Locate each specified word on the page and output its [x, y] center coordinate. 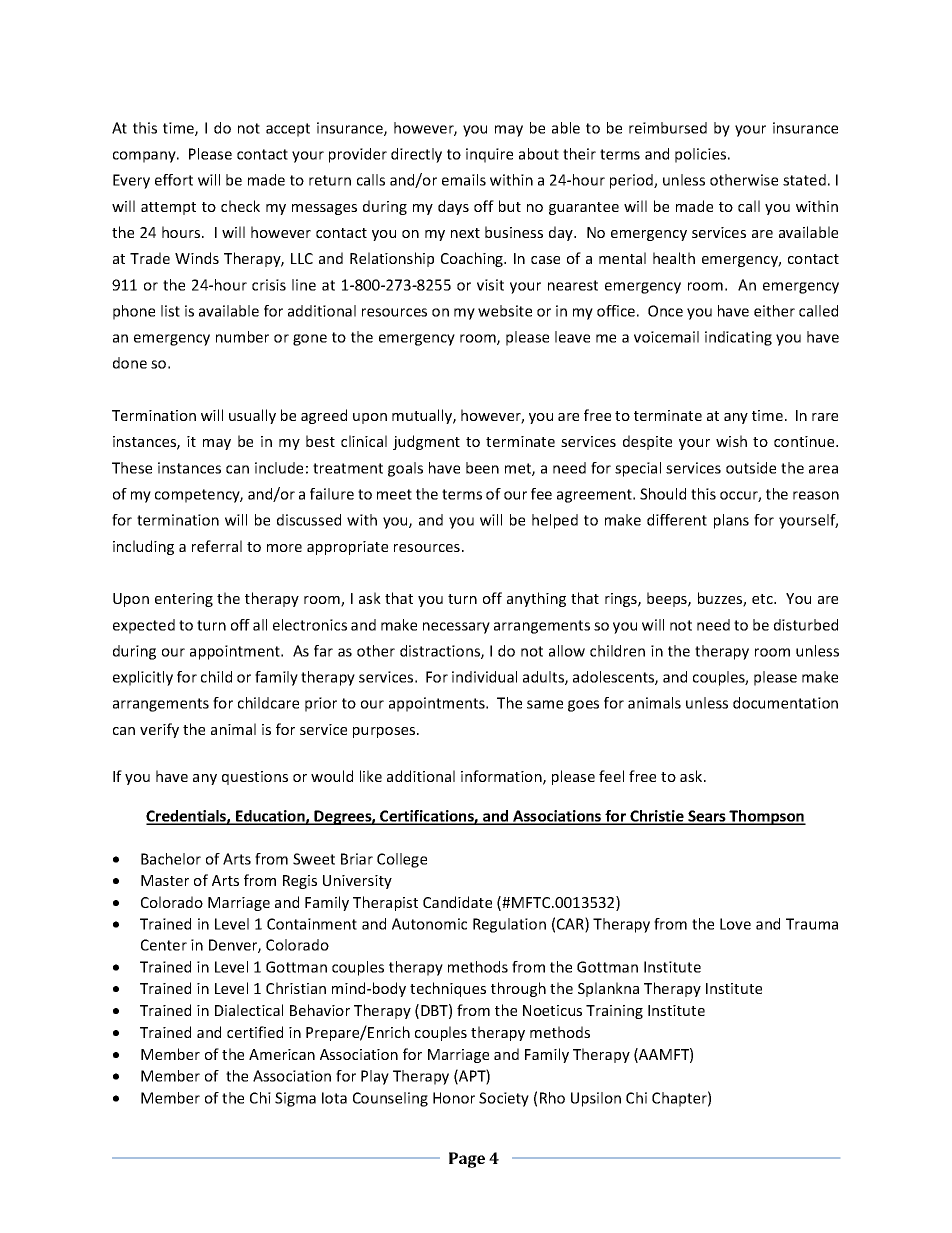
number [242, 337]
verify [159, 730]
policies [702, 155]
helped [555, 521]
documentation [785, 703]
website [505, 311]
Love [735, 924]
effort [174, 180]
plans [731, 521]
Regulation [509, 925]
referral [217, 546]
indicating [738, 338]
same [545, 704]
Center [164, 945]
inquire [489, 155]
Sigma [295, 1099]
